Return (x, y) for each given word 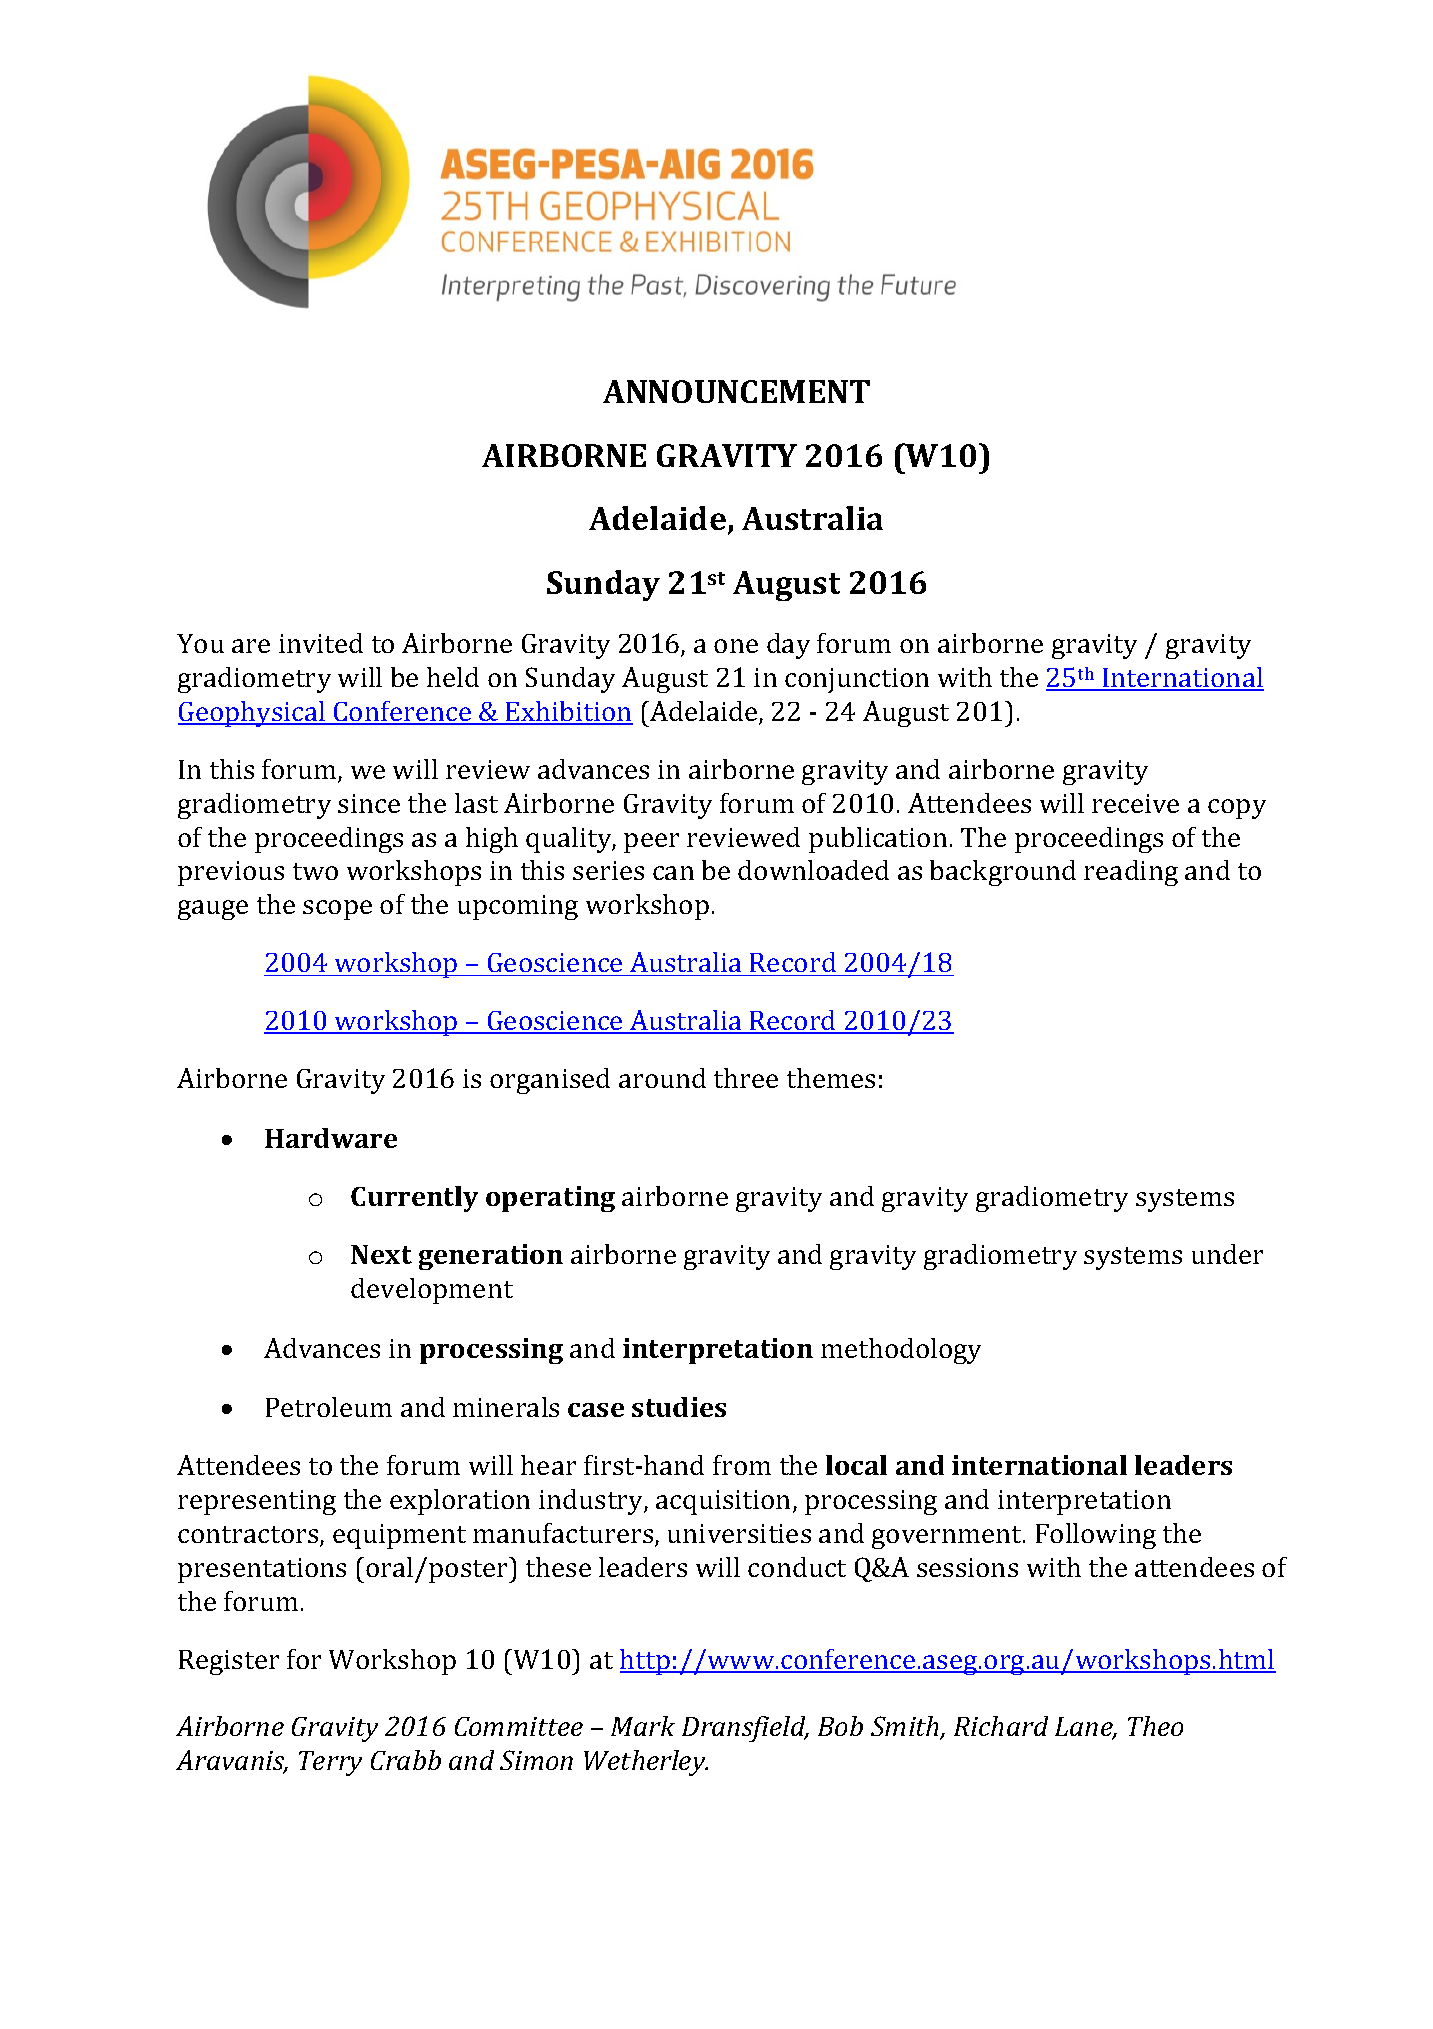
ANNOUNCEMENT (736, 391)
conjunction (857, 680)
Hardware (331, 1138)
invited (321, 643)
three (746, 1078)
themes (831, 1078)
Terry (330, 1763)
